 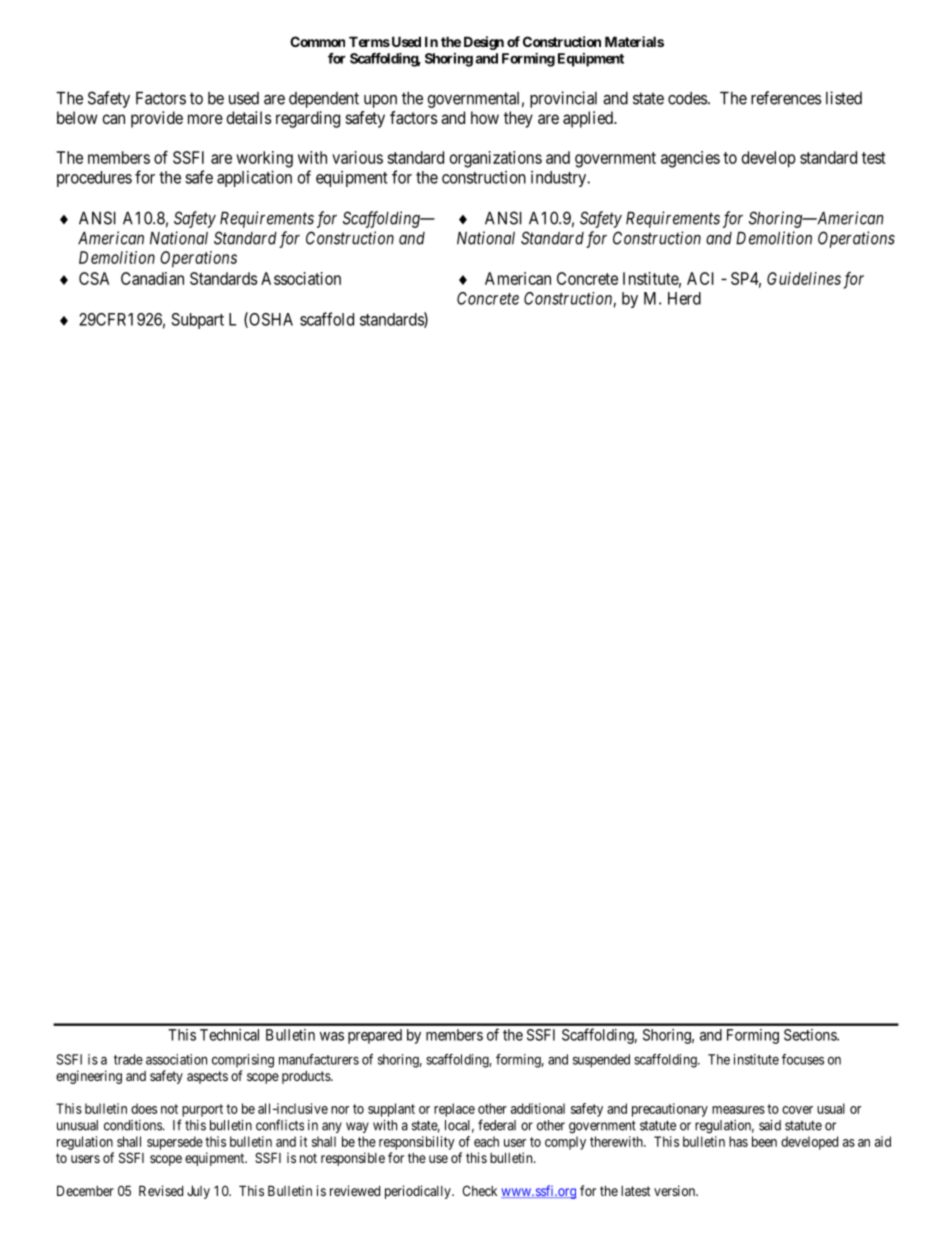 I want to click on prepared, so click(x=375, y=1036).
